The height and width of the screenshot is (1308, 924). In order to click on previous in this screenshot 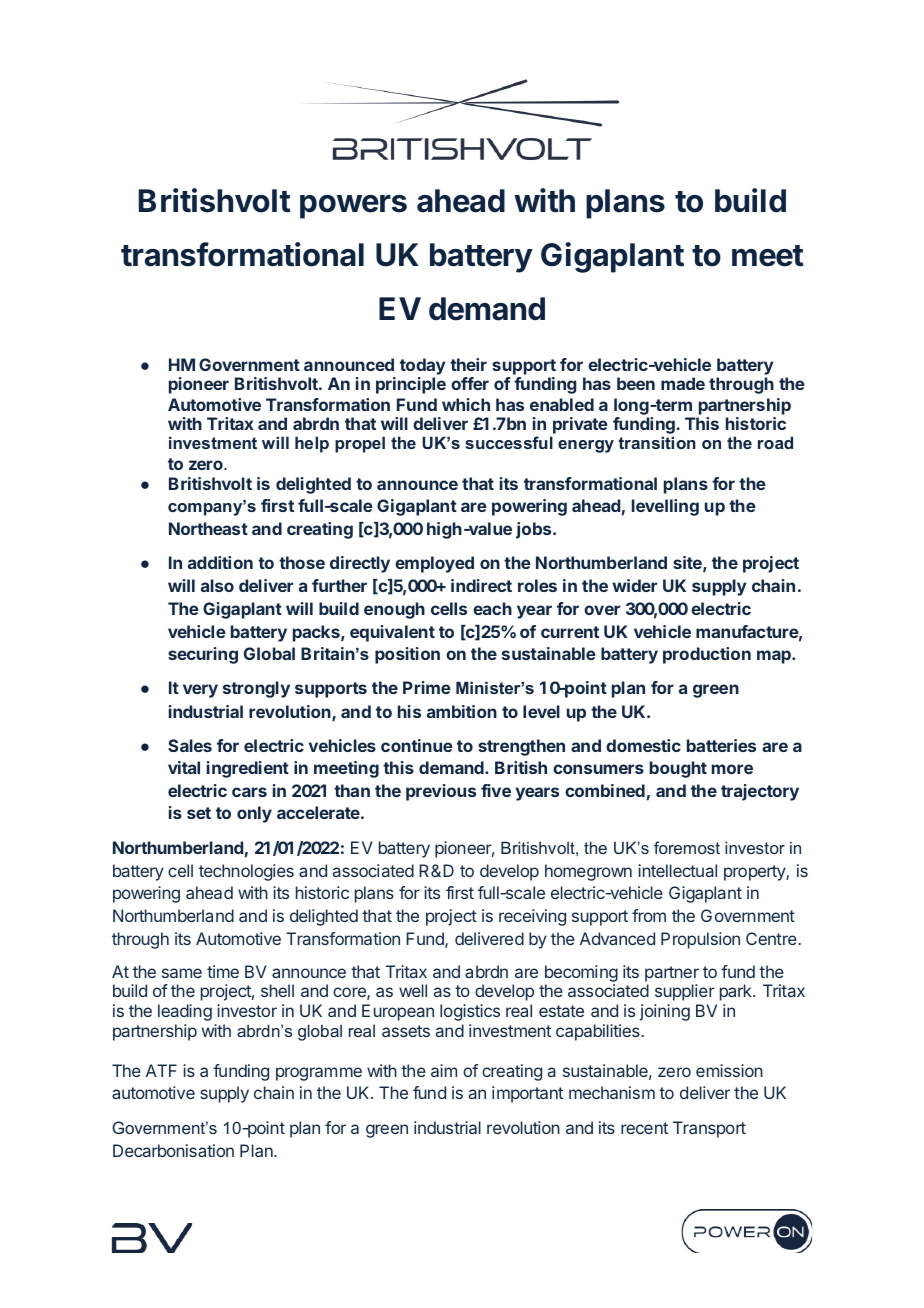, I will do `click(441, 792)`.
